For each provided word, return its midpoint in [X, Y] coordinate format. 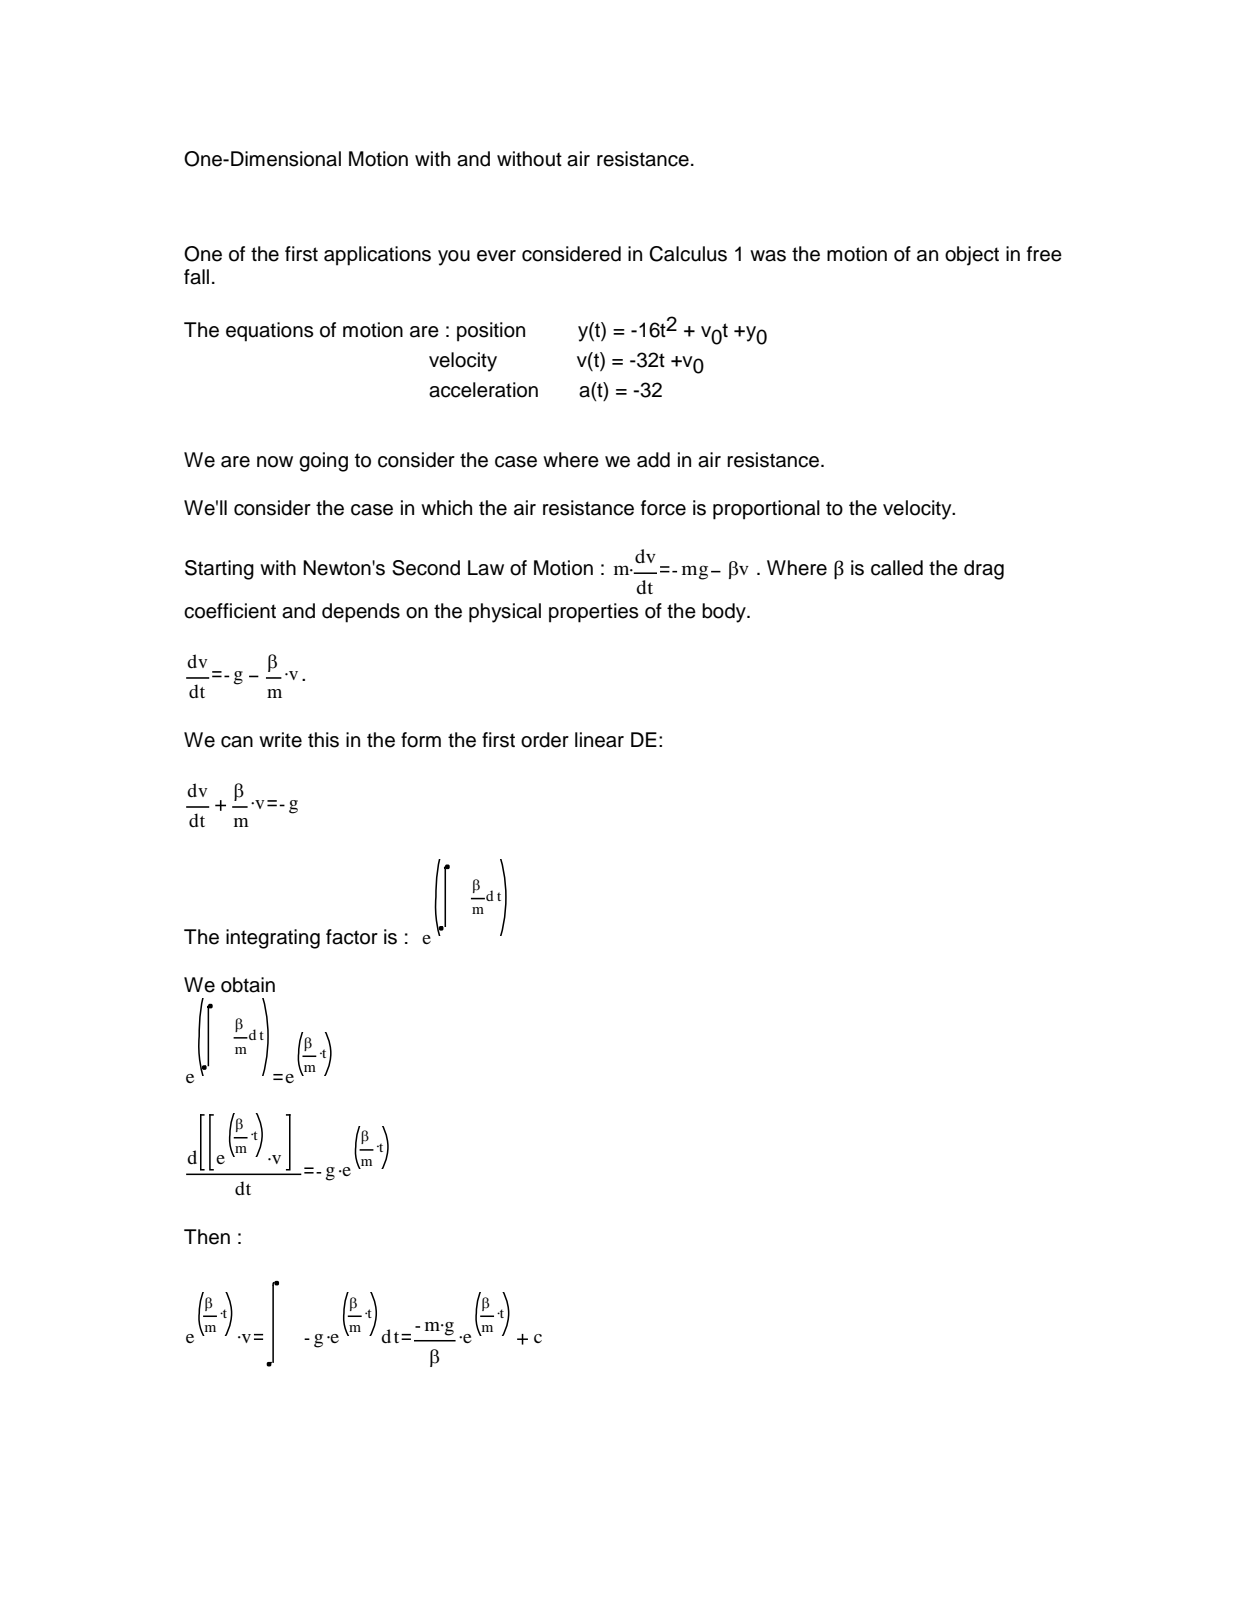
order [545, 740]
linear [599, 740]
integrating [273, 939]
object [972, 256]
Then [207, 1237]
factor [352, 937]
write [280, 740]
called [897, 568]
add [653, 460]
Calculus [688, 254]
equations [270, 332]
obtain [248, 985]
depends [361, 613]
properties [594, 613]
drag [984, 570]
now [275, 462]
